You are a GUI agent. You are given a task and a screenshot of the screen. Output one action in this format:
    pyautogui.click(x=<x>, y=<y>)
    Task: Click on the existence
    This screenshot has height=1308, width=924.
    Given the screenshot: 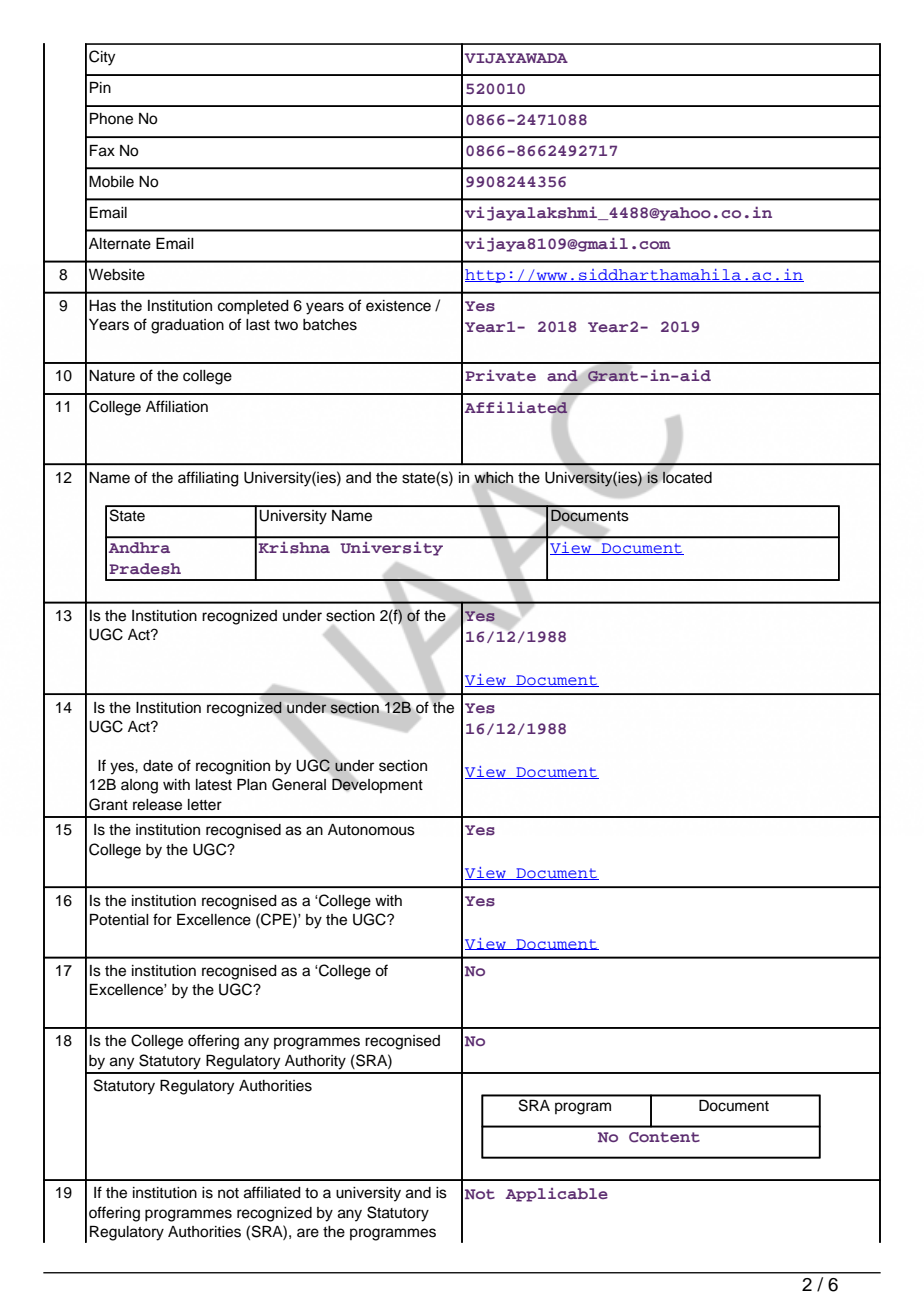 What is the action you would take?
    pyautogui.click(x=398, y=306)
